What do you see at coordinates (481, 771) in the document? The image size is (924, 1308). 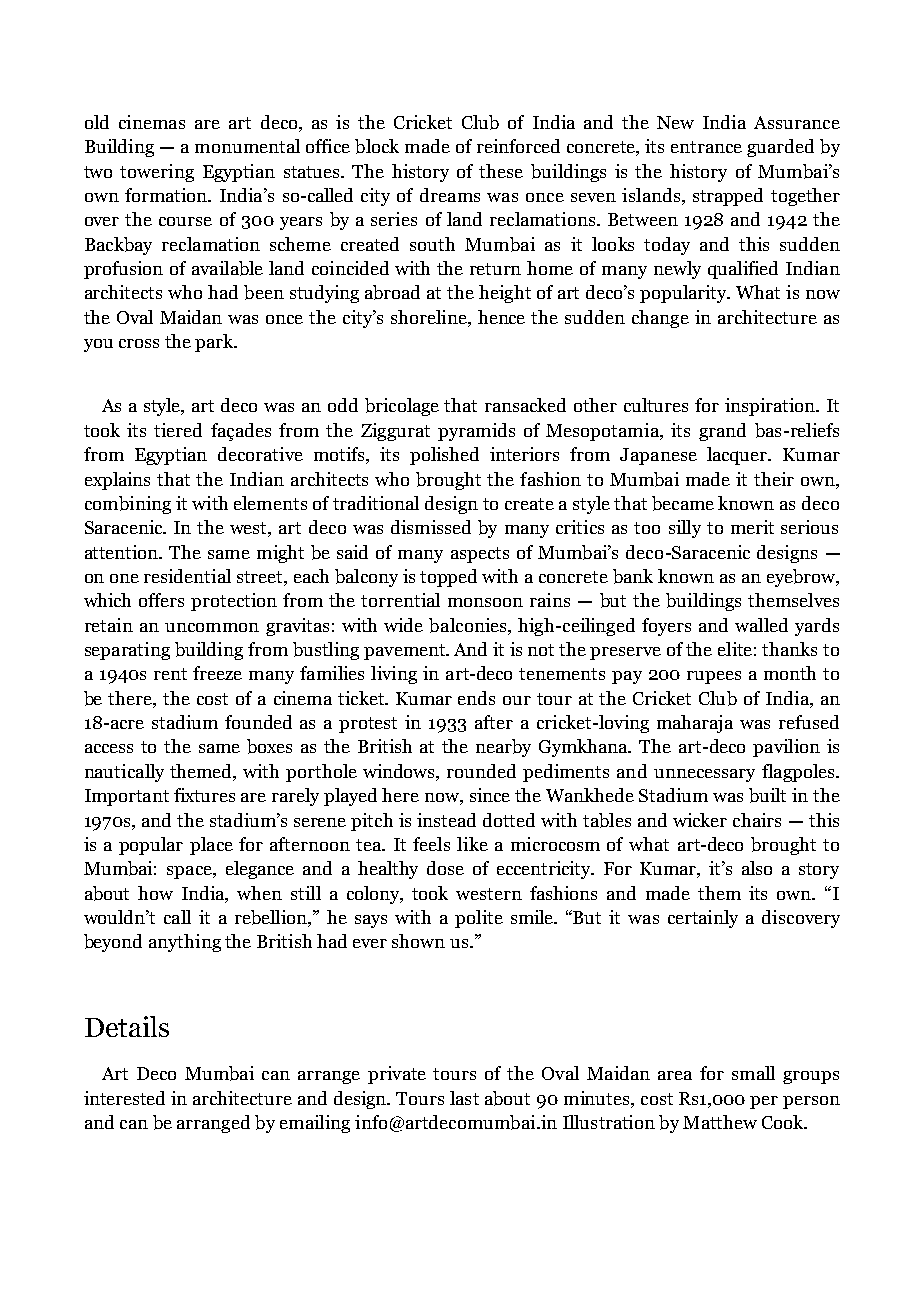 I see `rounded` at bounding box center [481, 771].
